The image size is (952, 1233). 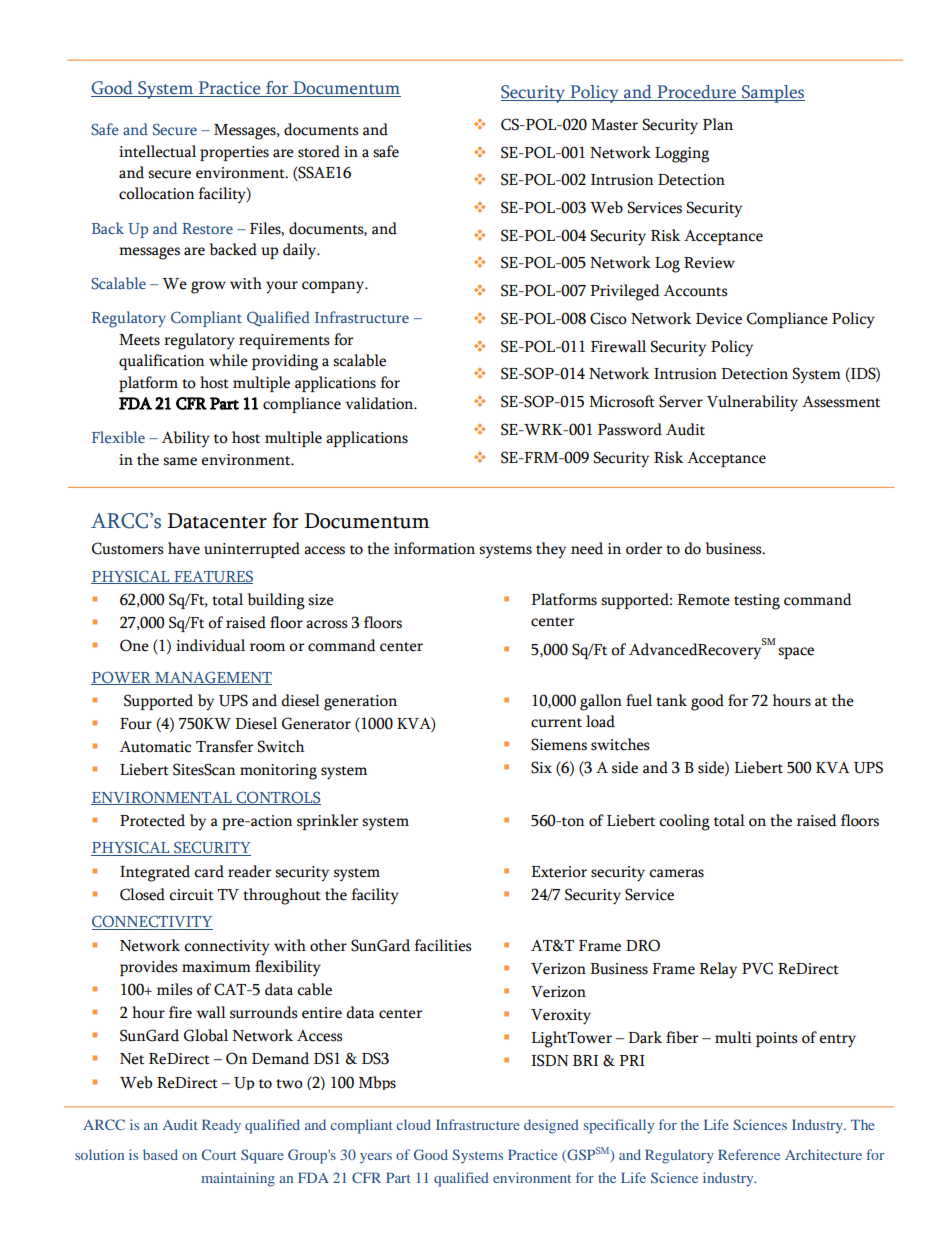 What do you see at coordinates (718, 124) in the image?
I see `Plan` at bounding box center [718, 124].
